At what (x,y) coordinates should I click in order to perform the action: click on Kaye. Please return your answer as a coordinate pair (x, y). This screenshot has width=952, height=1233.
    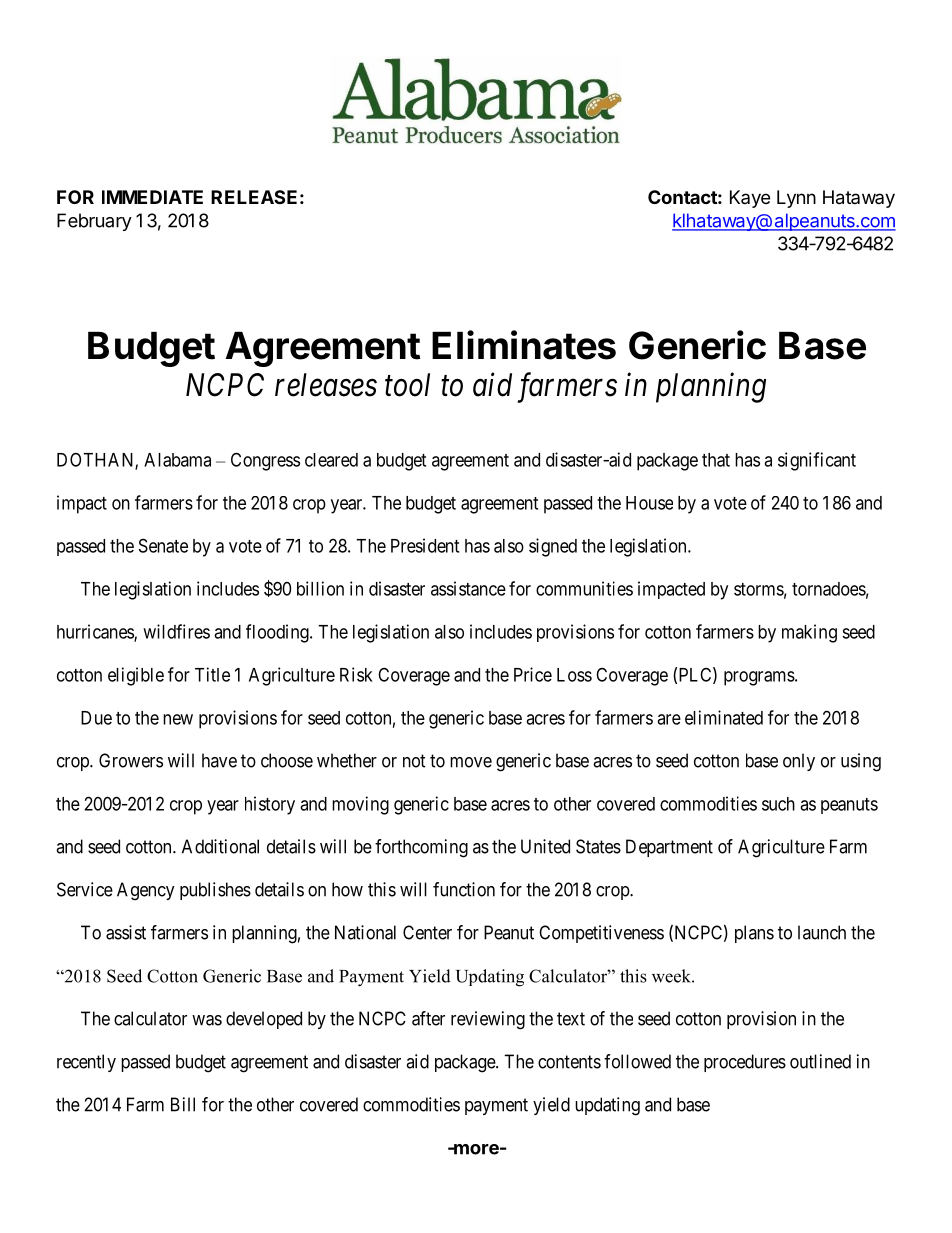
    Looking at the image, I should click on (750, 199).
